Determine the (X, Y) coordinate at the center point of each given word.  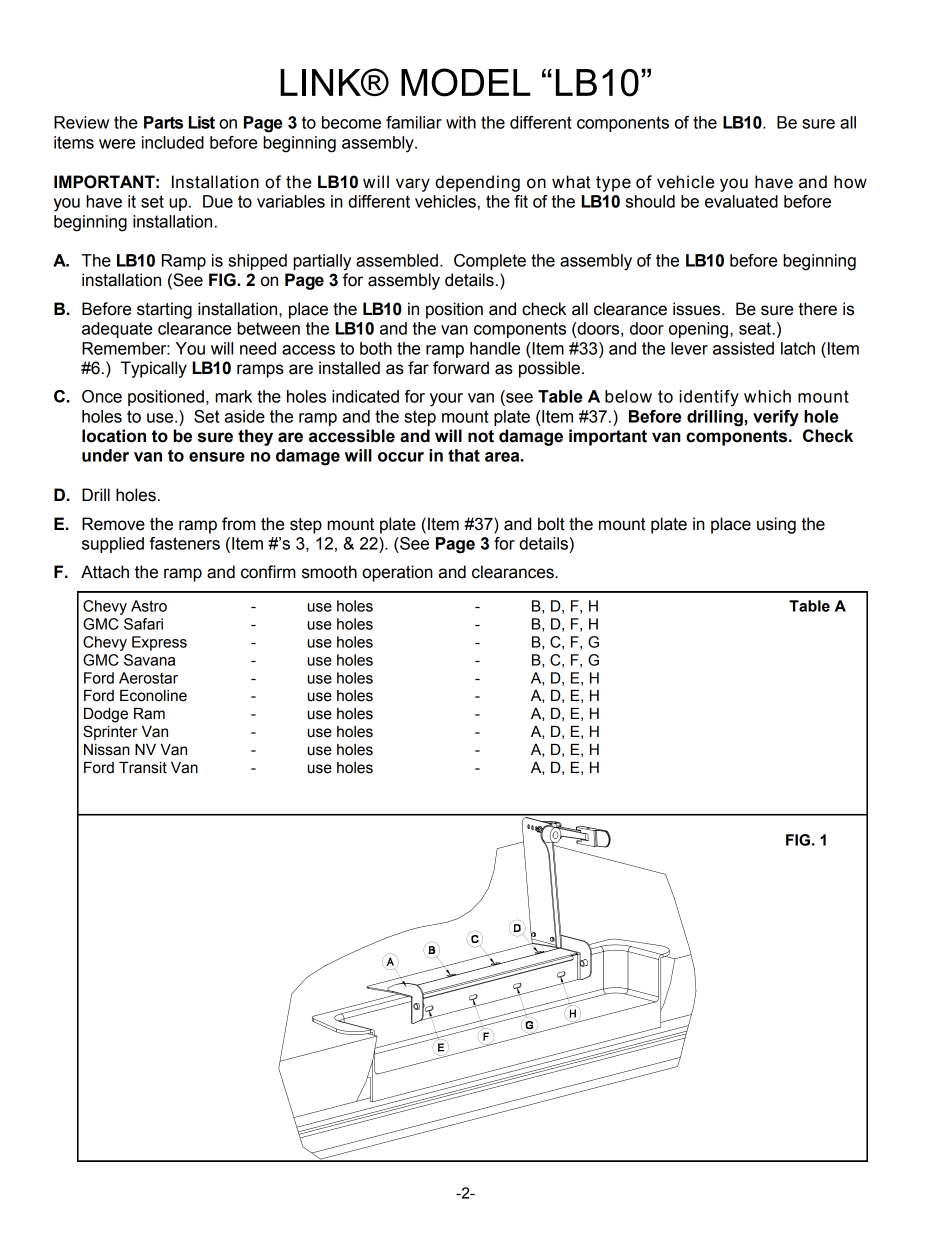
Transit (143, 768)
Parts (163, 122)
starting (164, 310)
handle (495, 348)
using (776, 525)
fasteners (185, 543)
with (461, 122)
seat (756, 328)
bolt (551, 524)
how (850, 182)
